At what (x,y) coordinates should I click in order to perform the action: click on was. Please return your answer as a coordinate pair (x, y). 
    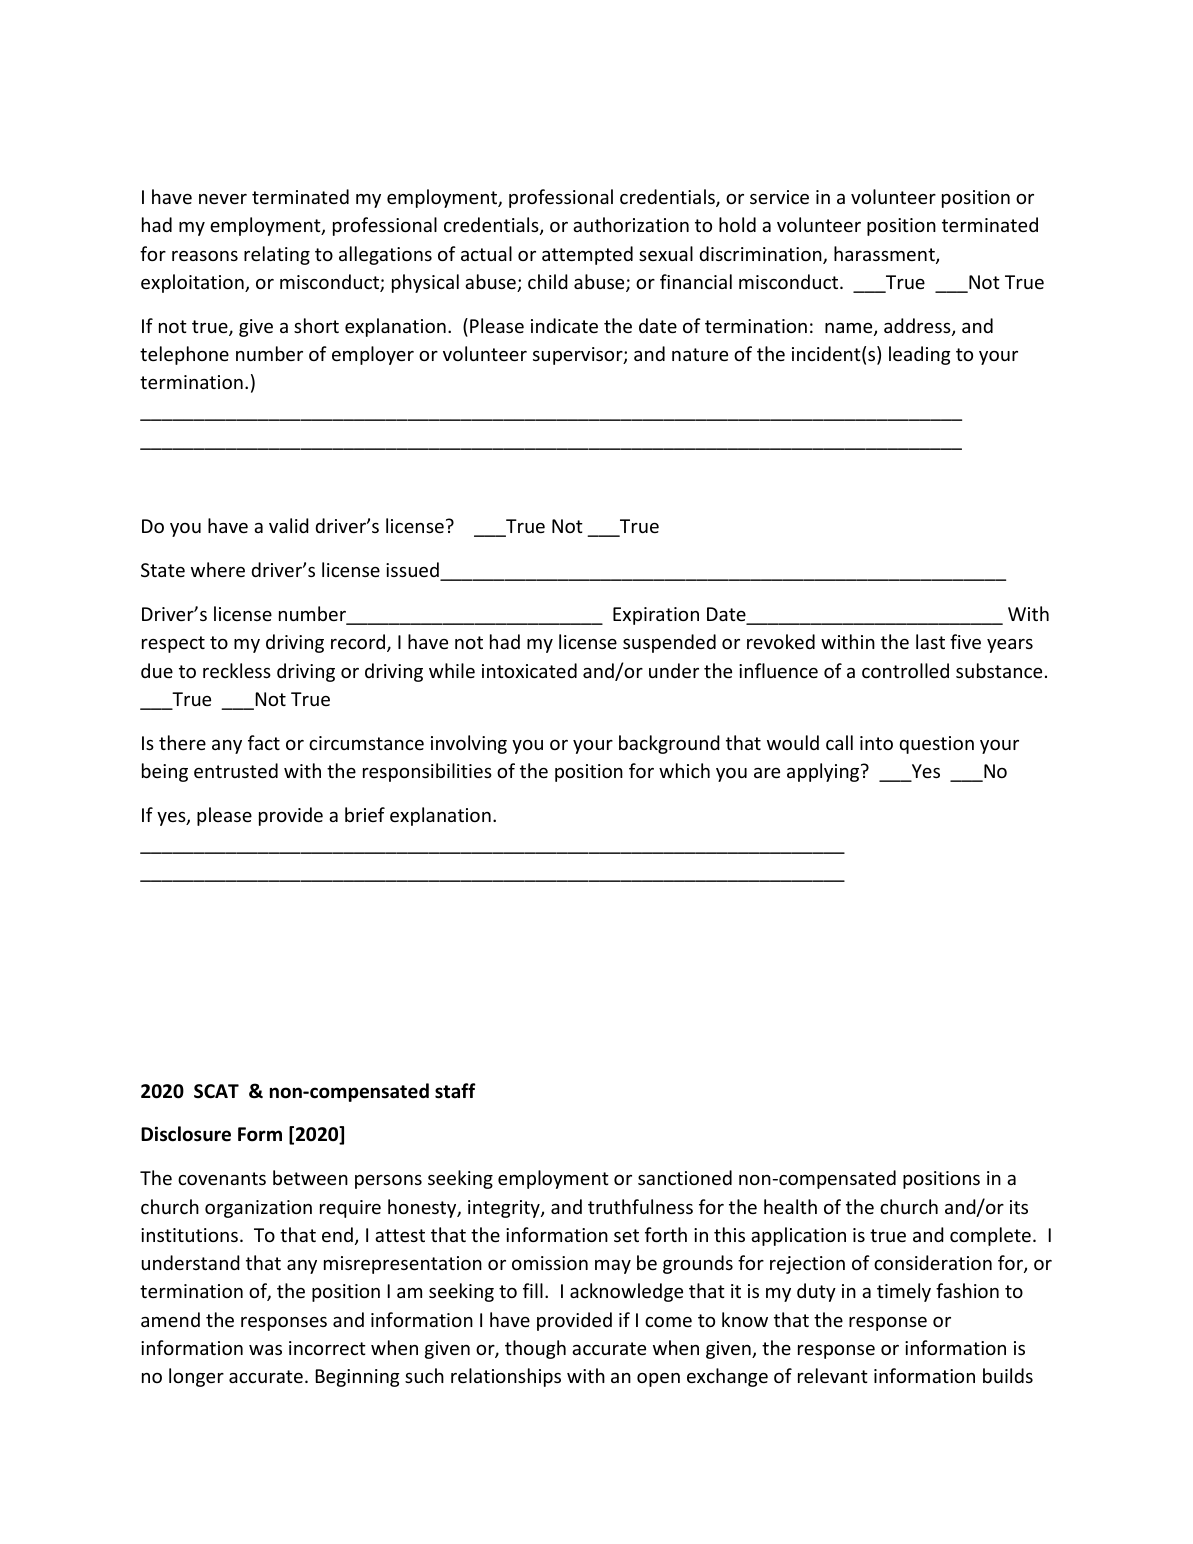
    Looking at the image, I should click on (265, 1350).
